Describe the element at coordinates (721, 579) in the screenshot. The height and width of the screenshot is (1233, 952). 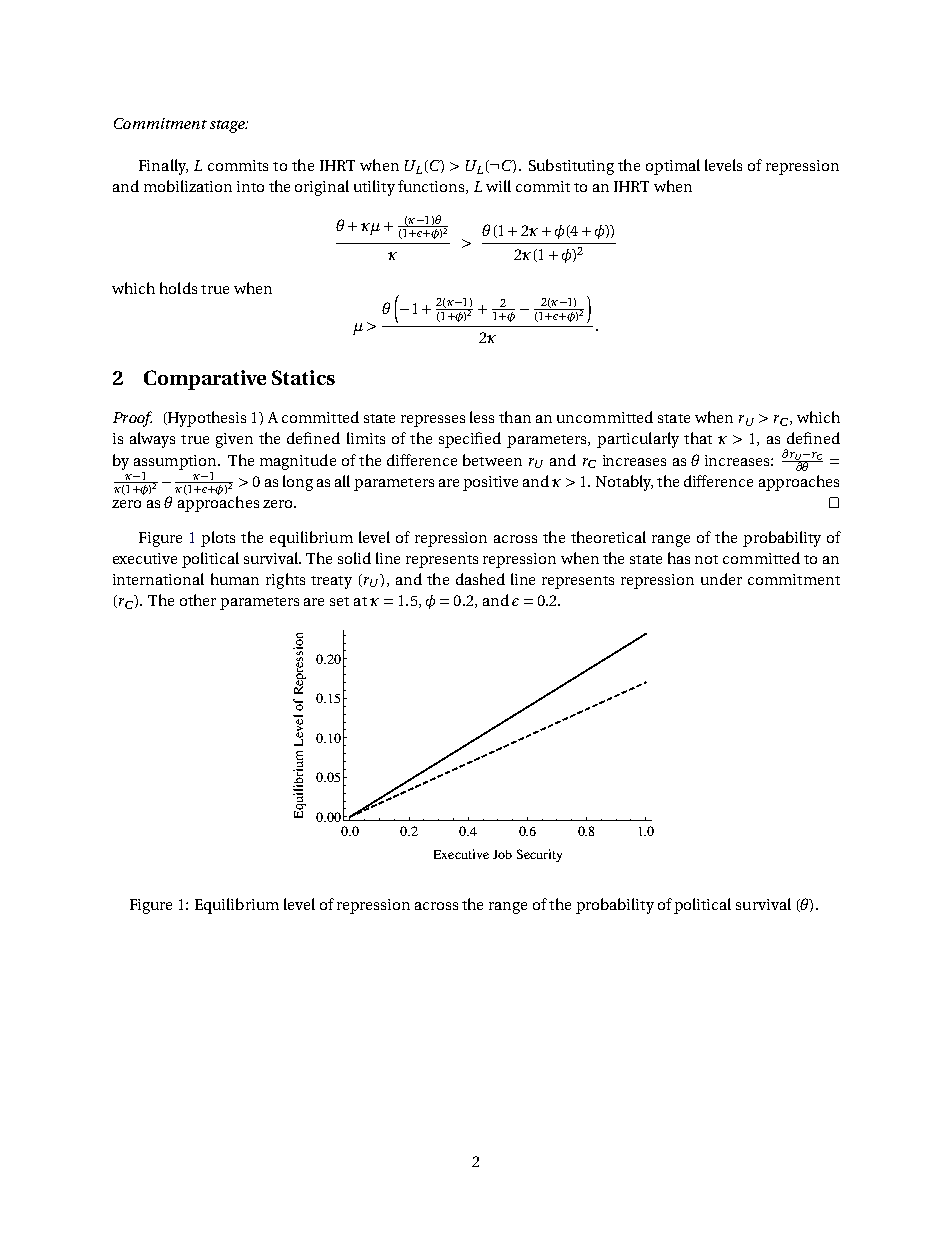
I see `under` at that location.
